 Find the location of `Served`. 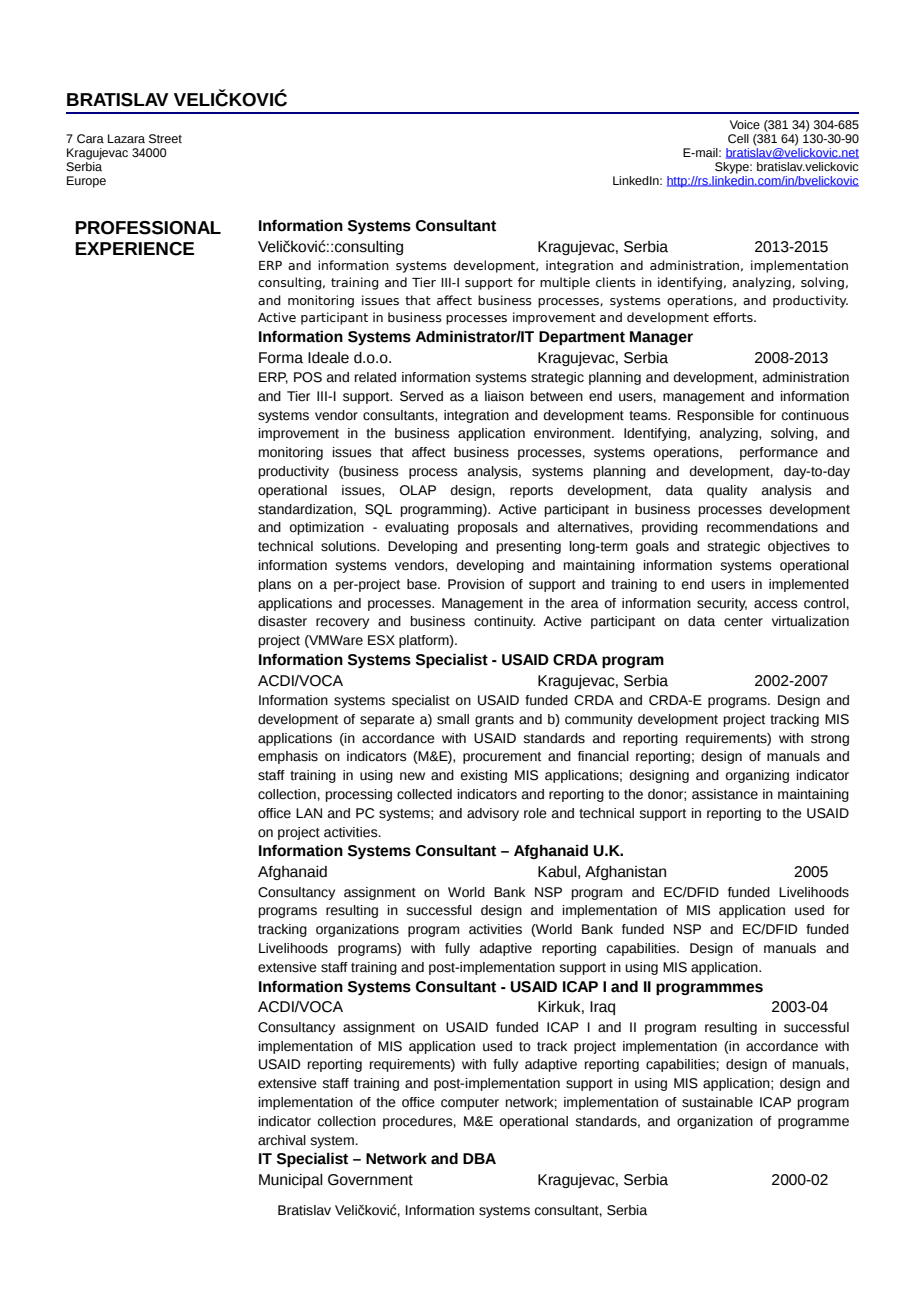

Served is located at coordinates (421, 396).
